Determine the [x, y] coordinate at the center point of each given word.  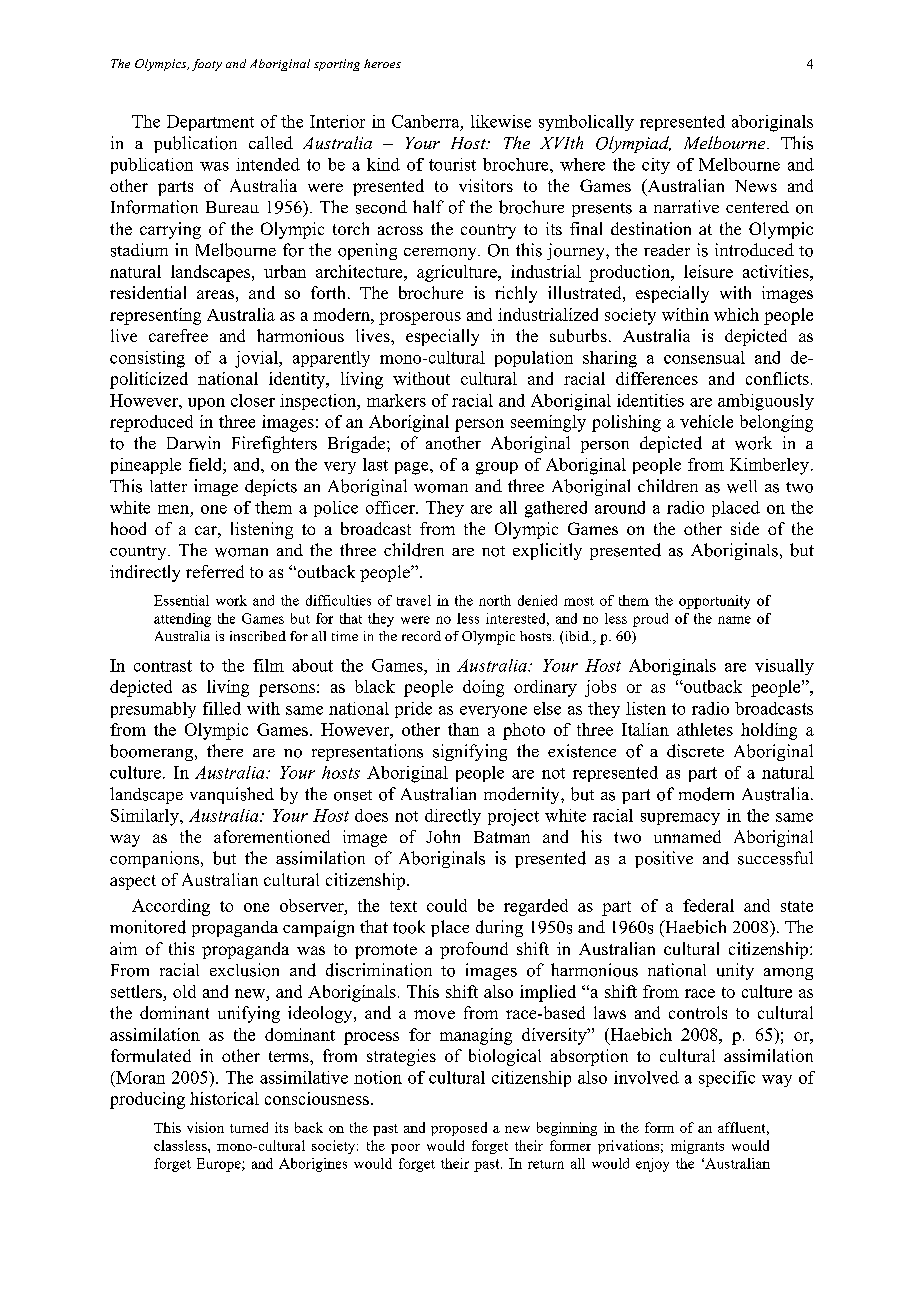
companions [156, 859]
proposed [459, 1129]
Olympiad [633, 144]
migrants [697, 1147]
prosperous [420, 318]
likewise [501, 121]
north [495, 600]
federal [708, 905]
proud [650, 620]
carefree [178, 335]
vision [205, 1127]
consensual [704, 357]
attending [182, 620]
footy [207, 65]
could [447, 905]
